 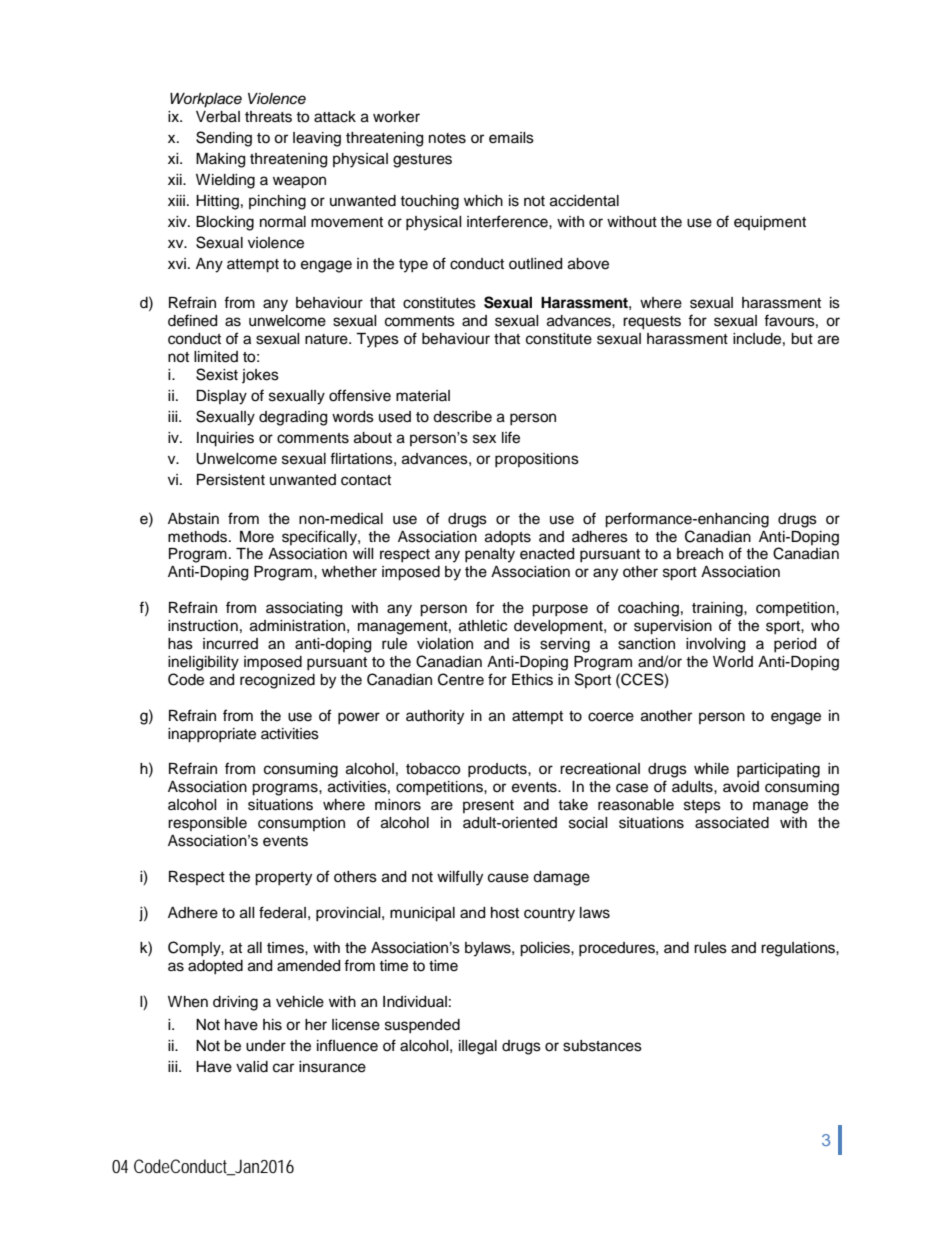 I want to click on training, so click(x=718, y=609).
